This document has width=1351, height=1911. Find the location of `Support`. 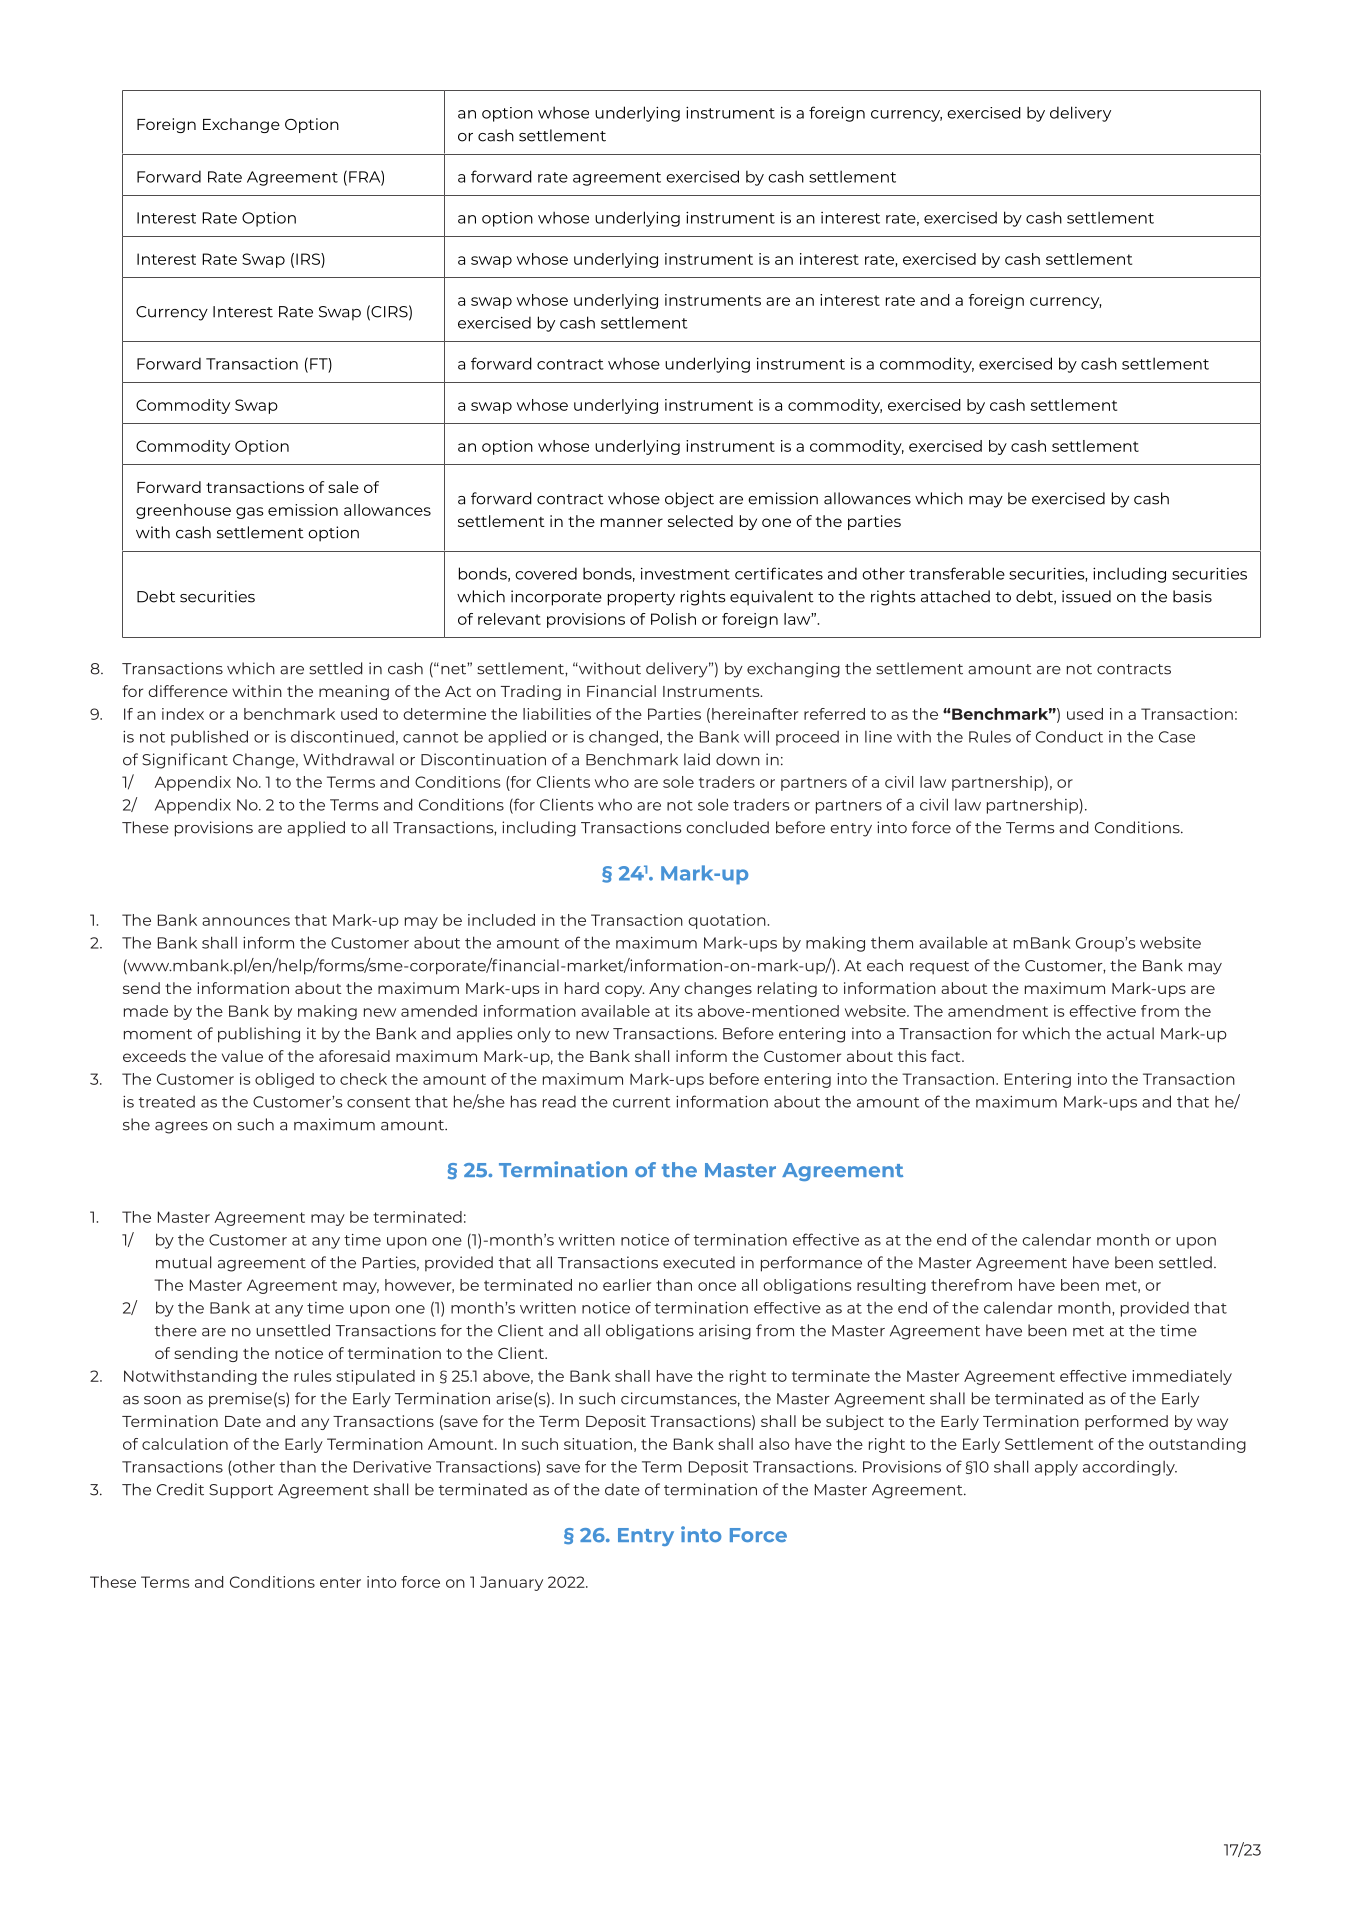

Support is located at coordinates (241, 1491).
